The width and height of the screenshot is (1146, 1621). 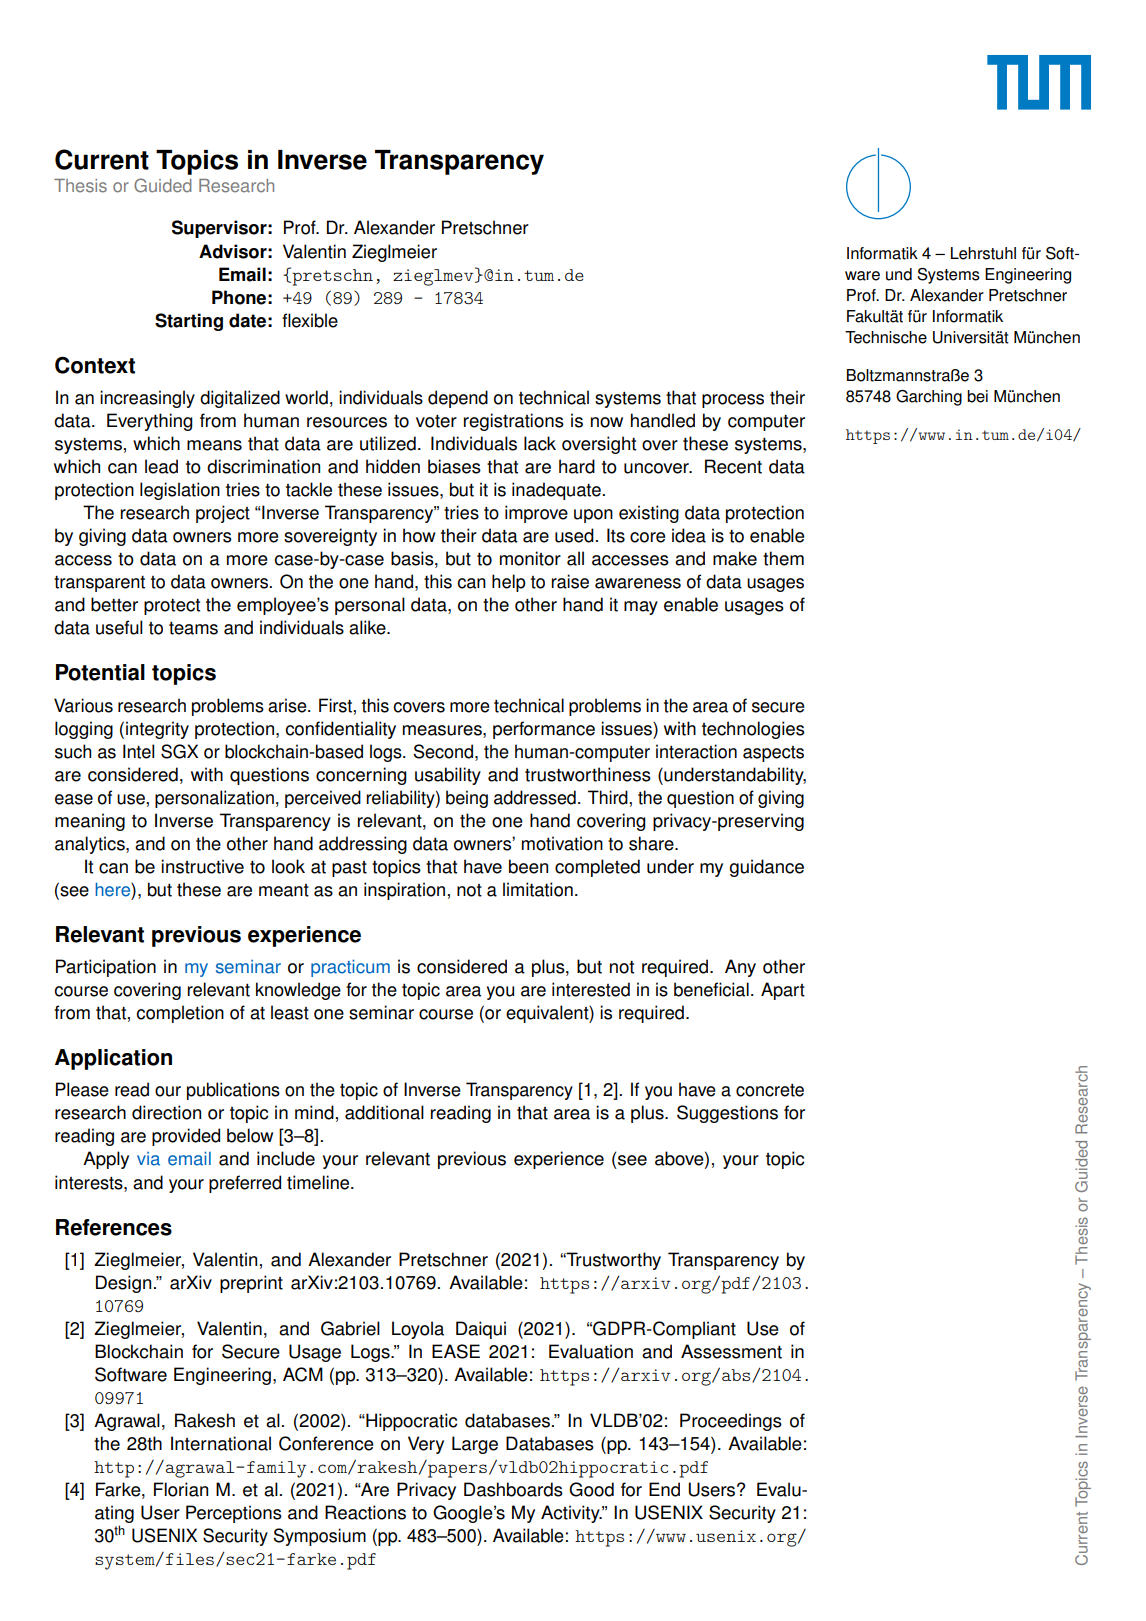 I want to click on depend, so click(x=458, y=399).
